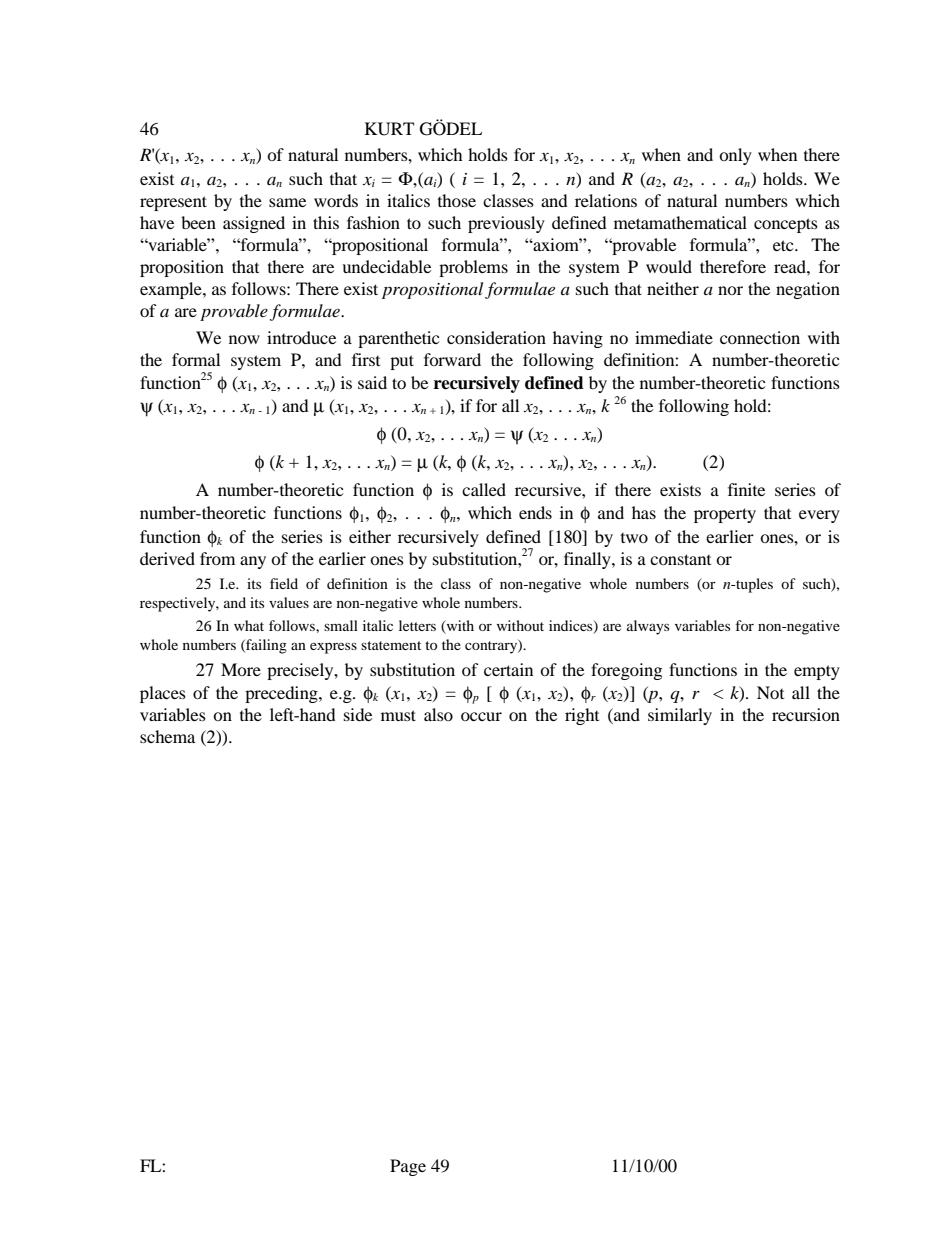  I want to click on similarly, so click(680, 716).
